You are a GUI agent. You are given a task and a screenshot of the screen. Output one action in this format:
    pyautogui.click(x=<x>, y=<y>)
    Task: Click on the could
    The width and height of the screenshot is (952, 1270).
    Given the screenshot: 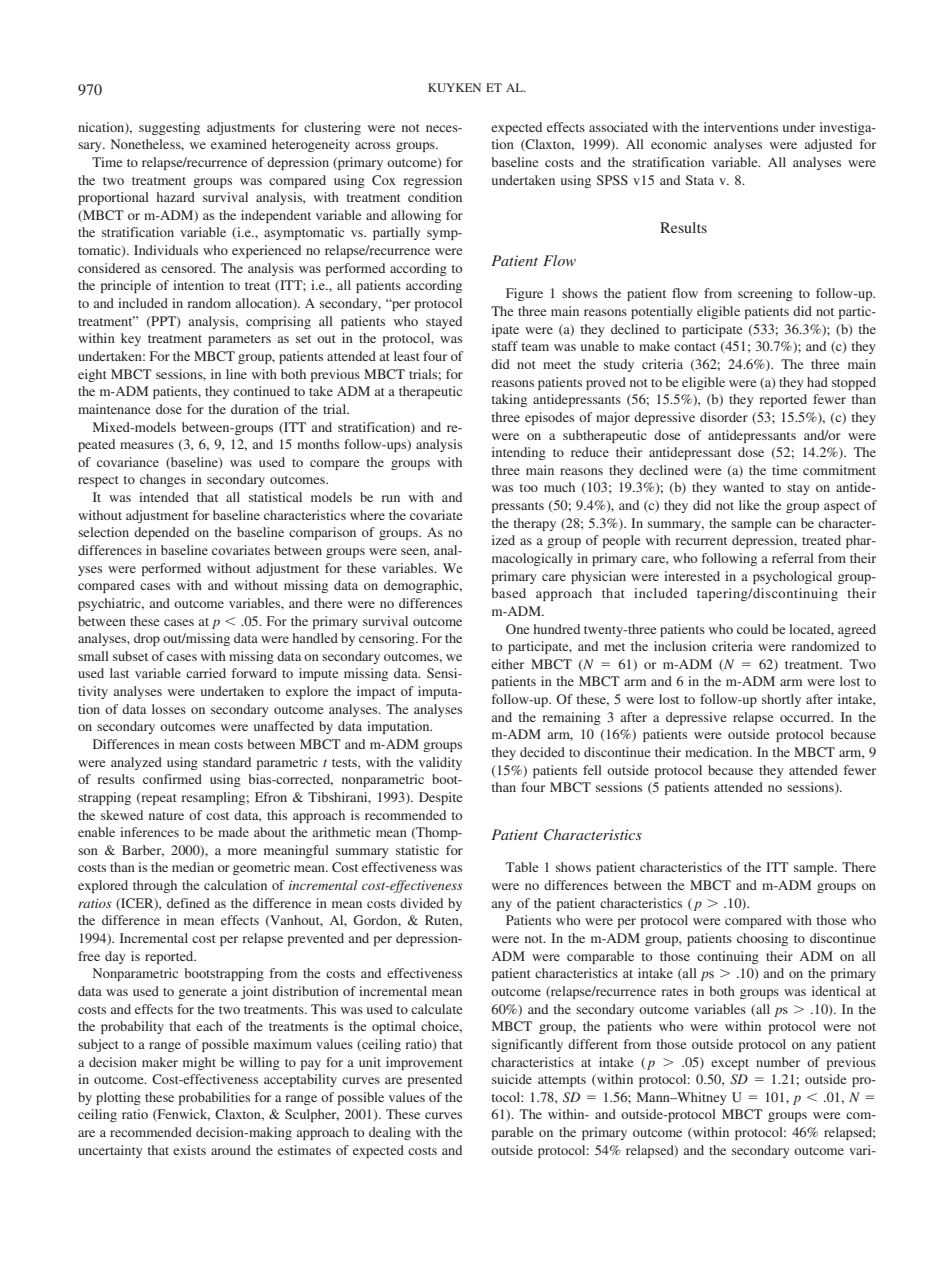 What is the action you would take?
    pyautogui.click(x=752, y=629)
